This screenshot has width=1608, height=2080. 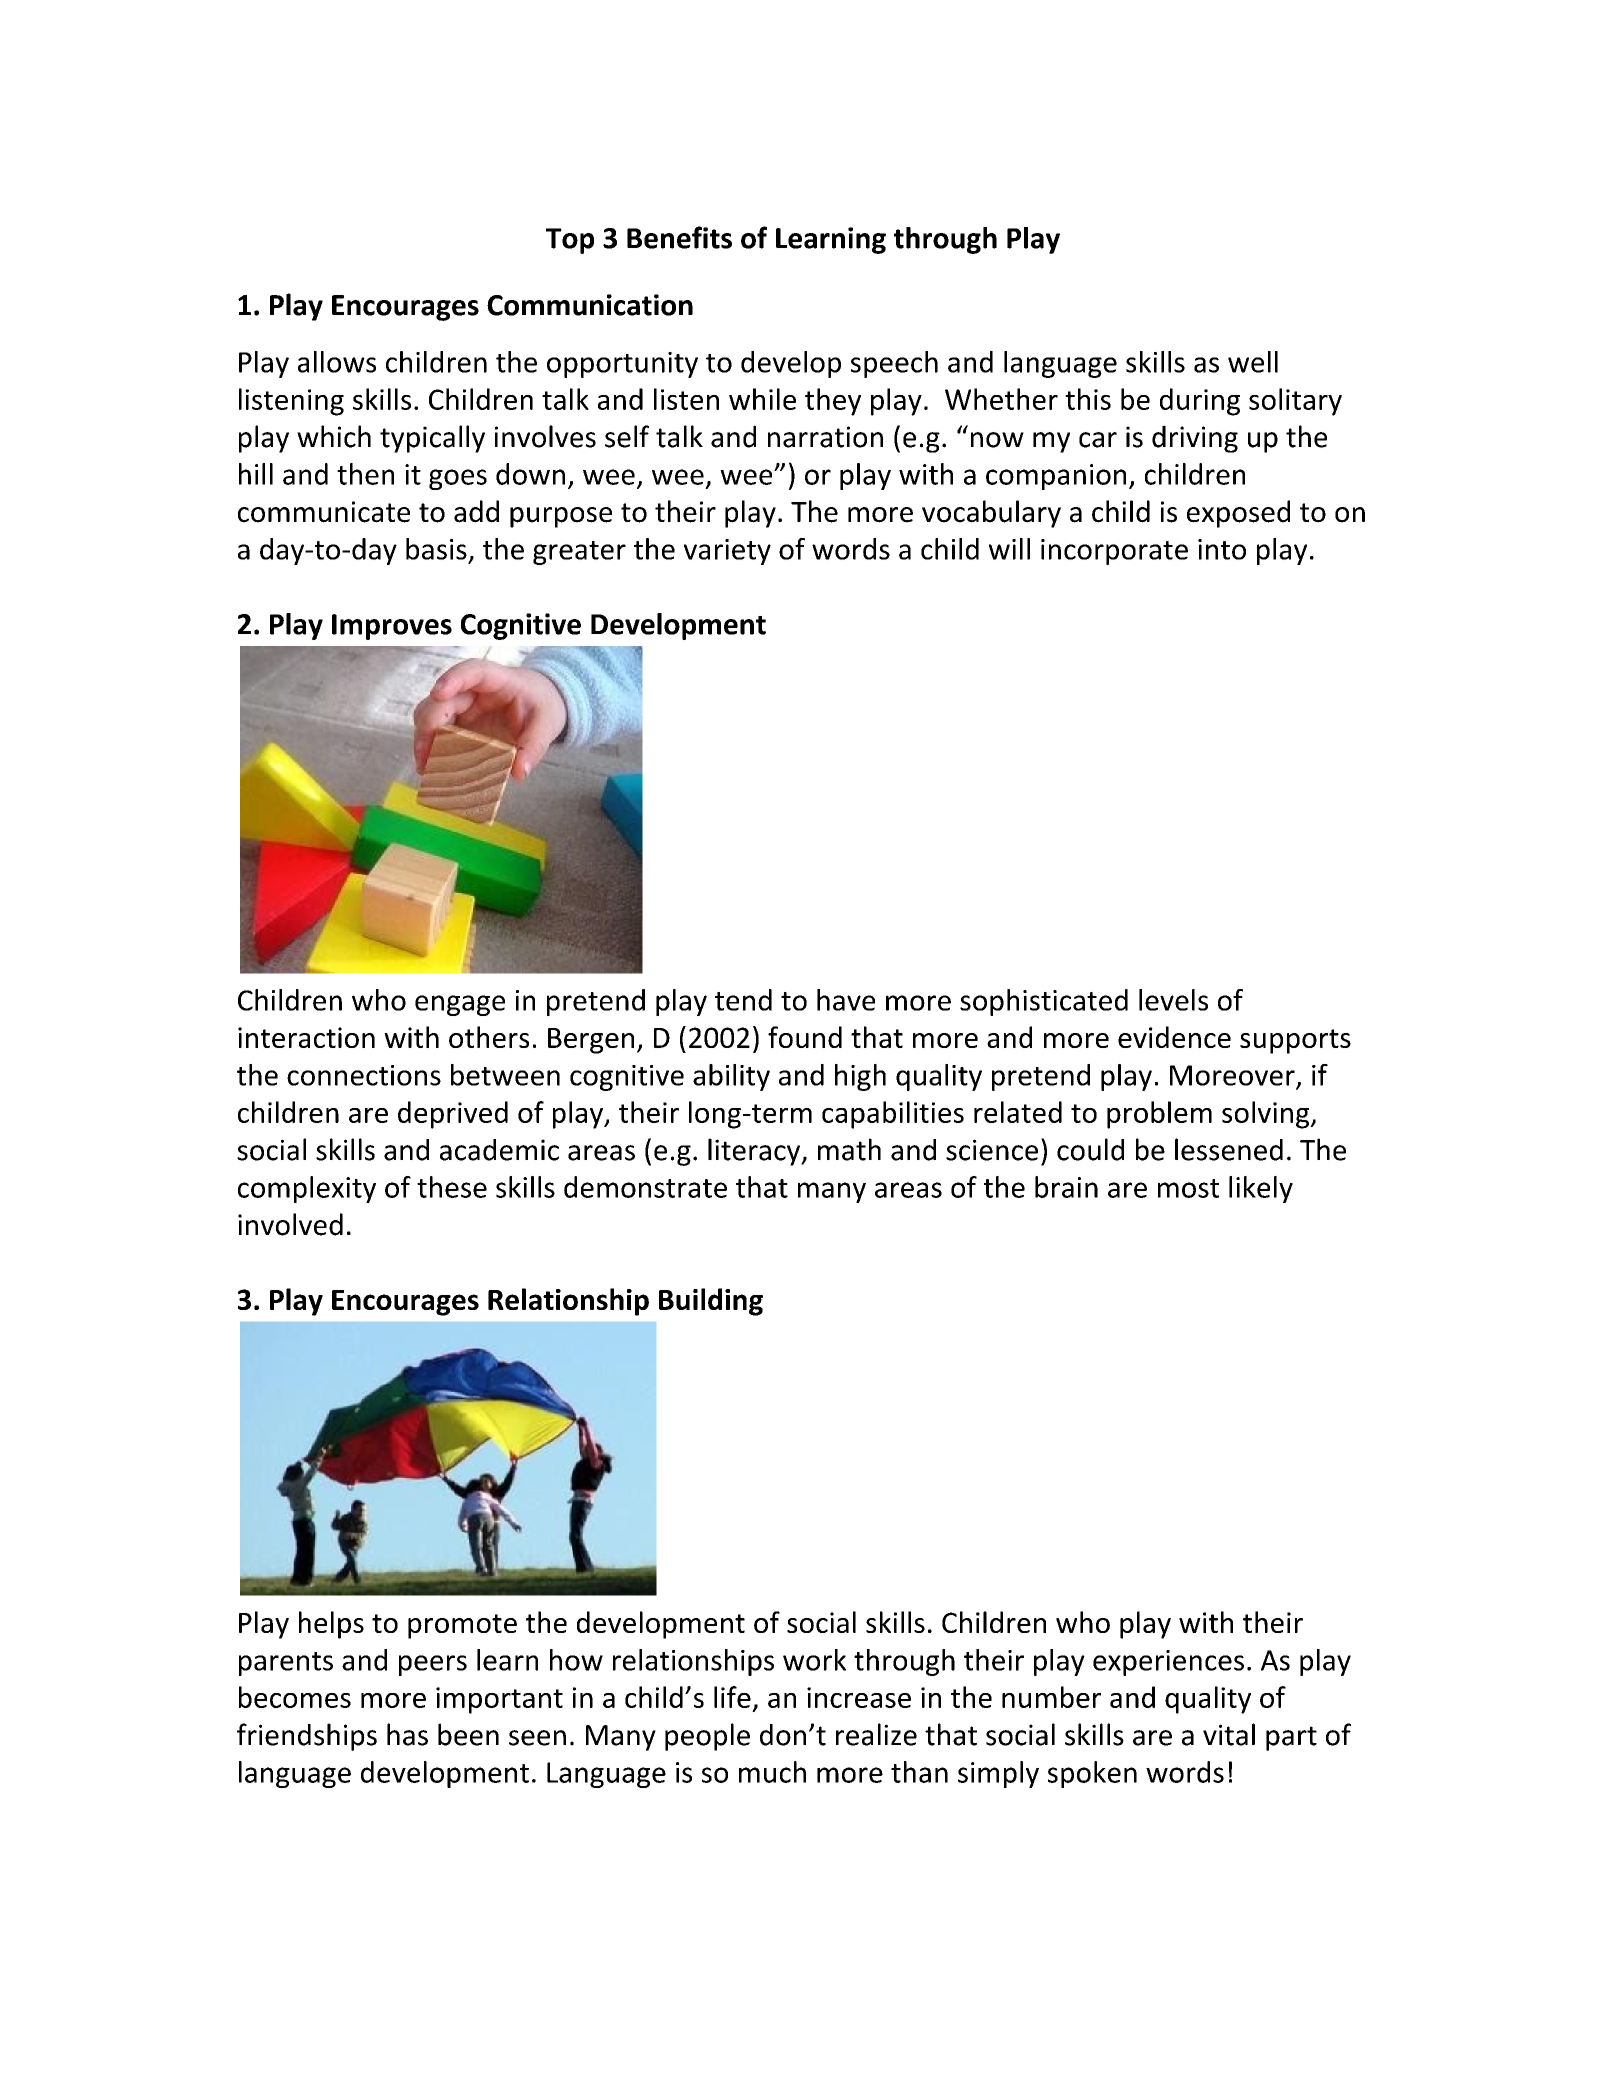 What do you see at coordinates (460, 1005) in the screenshot?
I see `engage` at bounding box center [460, 1005].
